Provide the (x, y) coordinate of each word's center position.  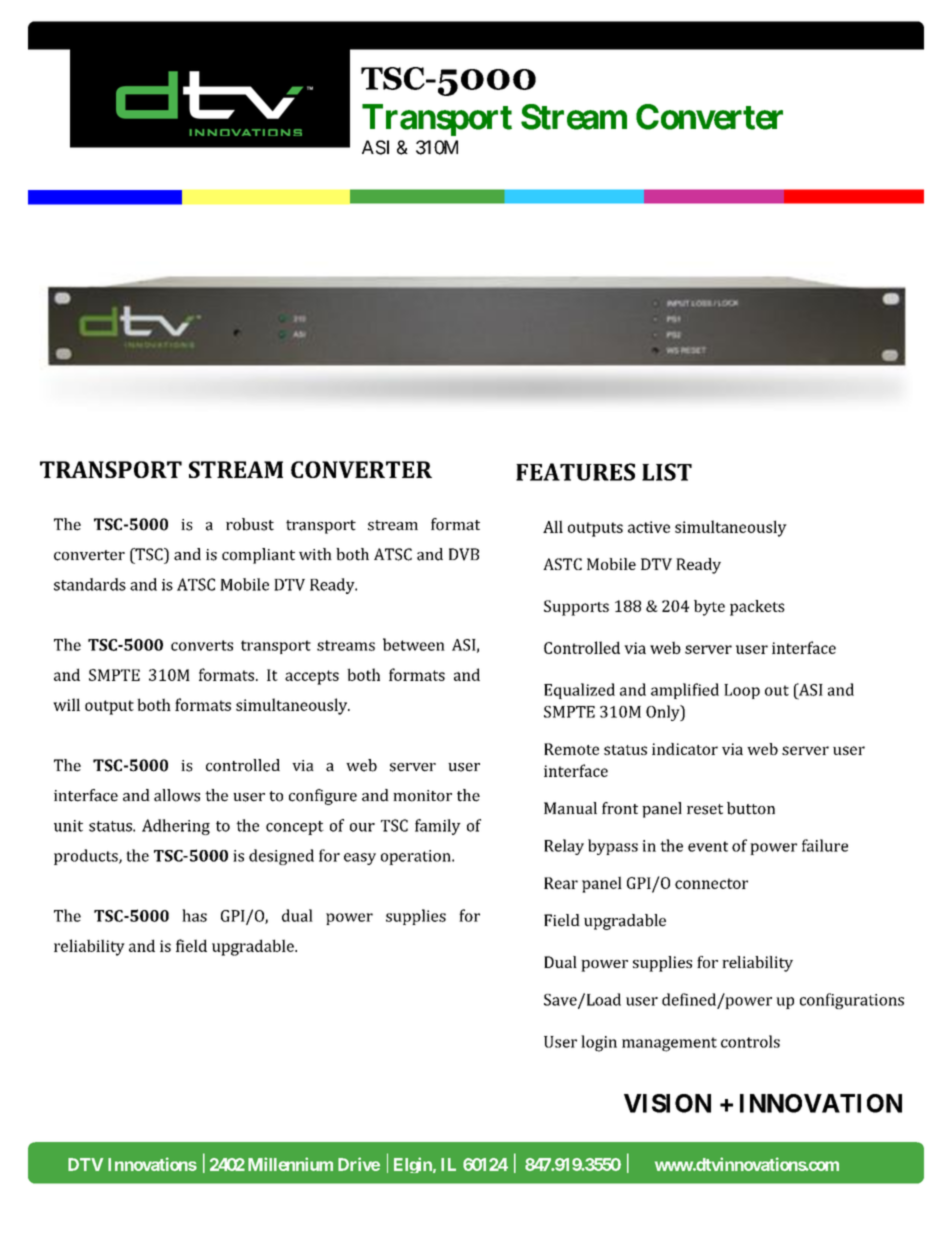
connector (711, 883)
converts (202, 645)
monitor (422, 796)
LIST (667, 472)
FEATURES (575, 472)
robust (250, 524)
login (599, 1043)
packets (757, 608)
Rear (561, 883)
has (194, 915)
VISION (667, 1103)
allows (177, 795)
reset (705, 809)
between (414, 644)
